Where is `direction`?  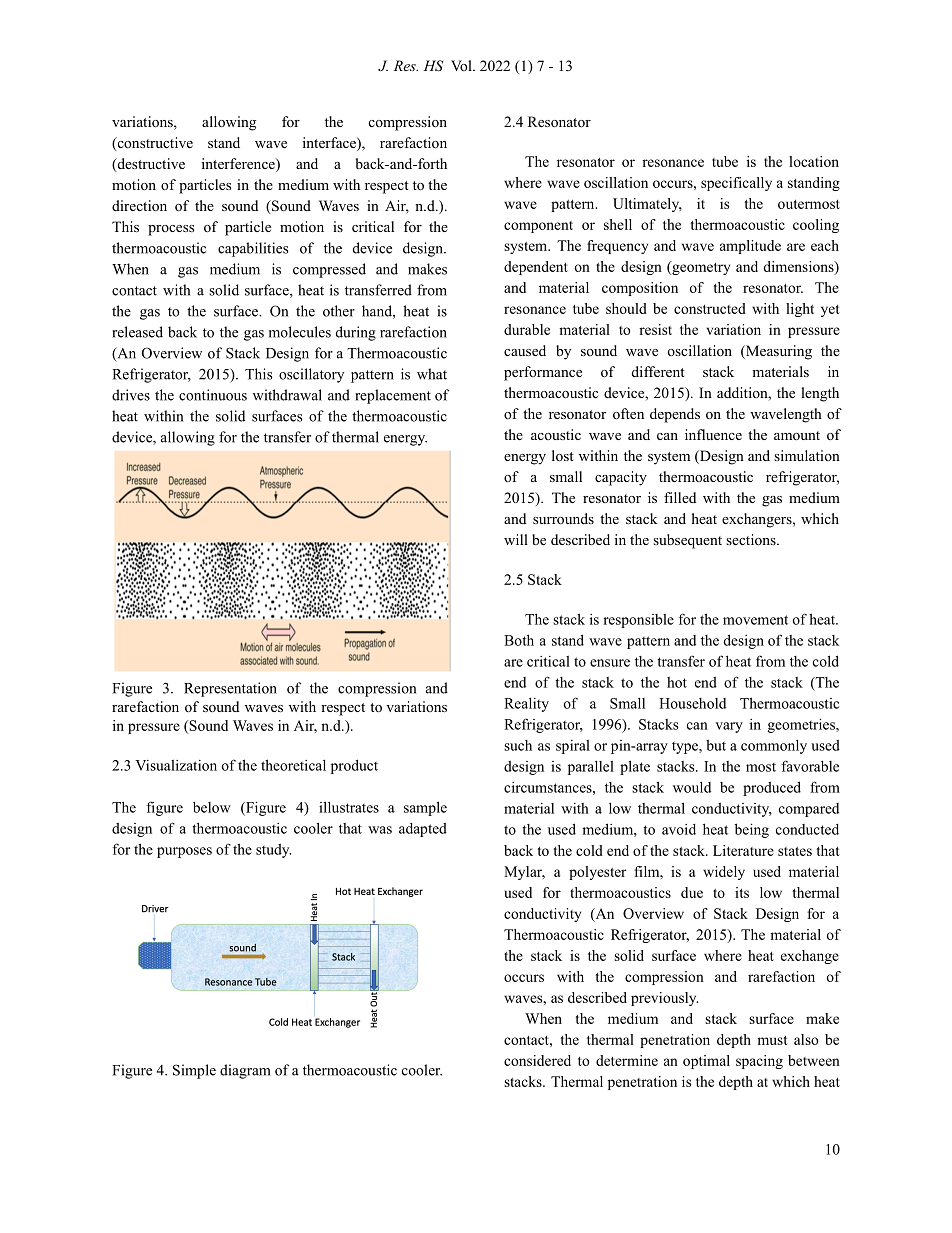 direction is located at coordinates (139, 205).
